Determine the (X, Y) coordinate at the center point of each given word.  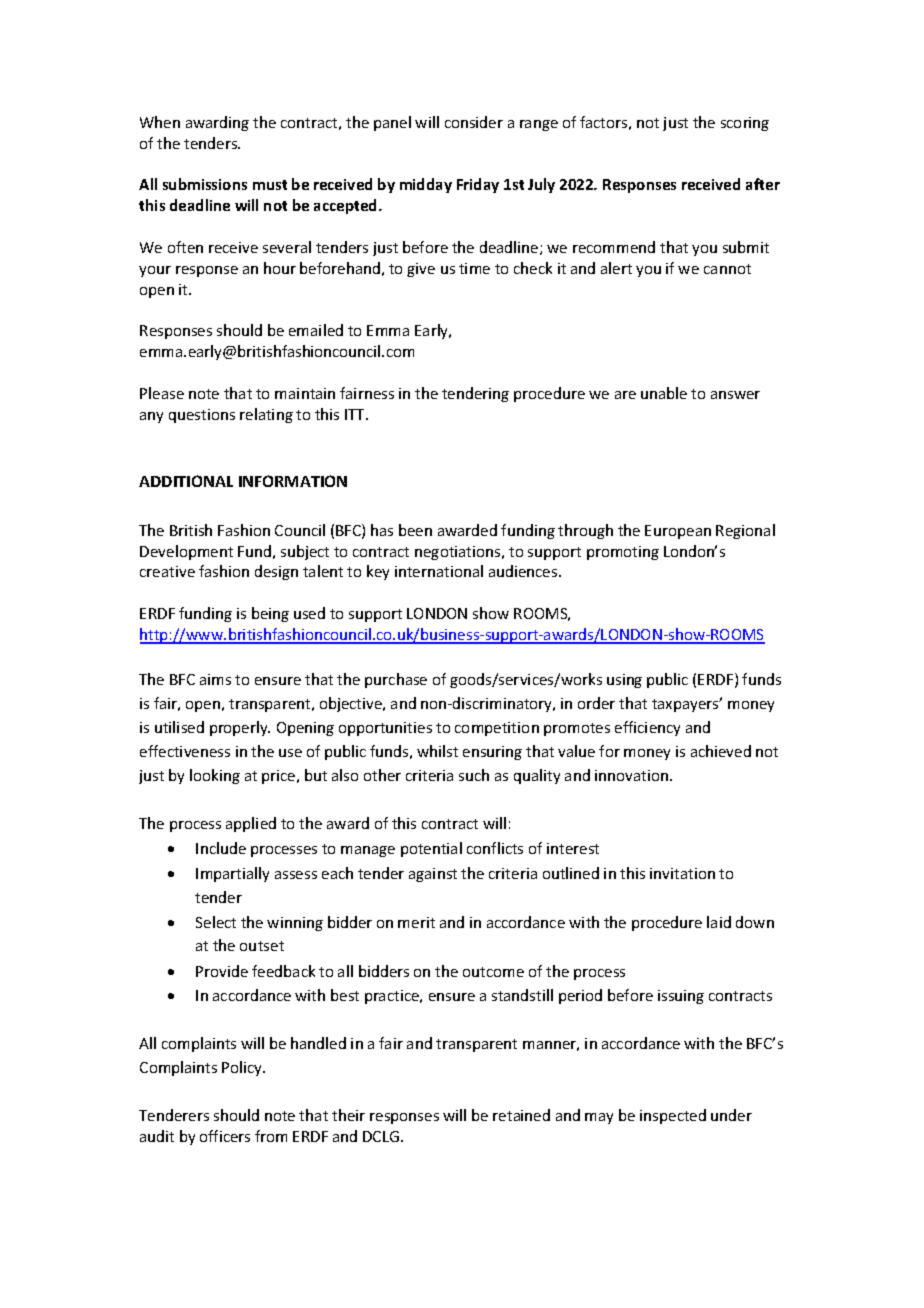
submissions (205, 184)
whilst (437, 751)
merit (416, 922)
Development (186, 552)
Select (216, 922)
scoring (745, 124)
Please (162, 393)
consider (474, 122)
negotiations (459, 553)
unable (664, 393)
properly (240, 728)
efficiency (647, 728)
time (474, 268)
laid (719, 922)
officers (225, 1136)
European (678, 532)
